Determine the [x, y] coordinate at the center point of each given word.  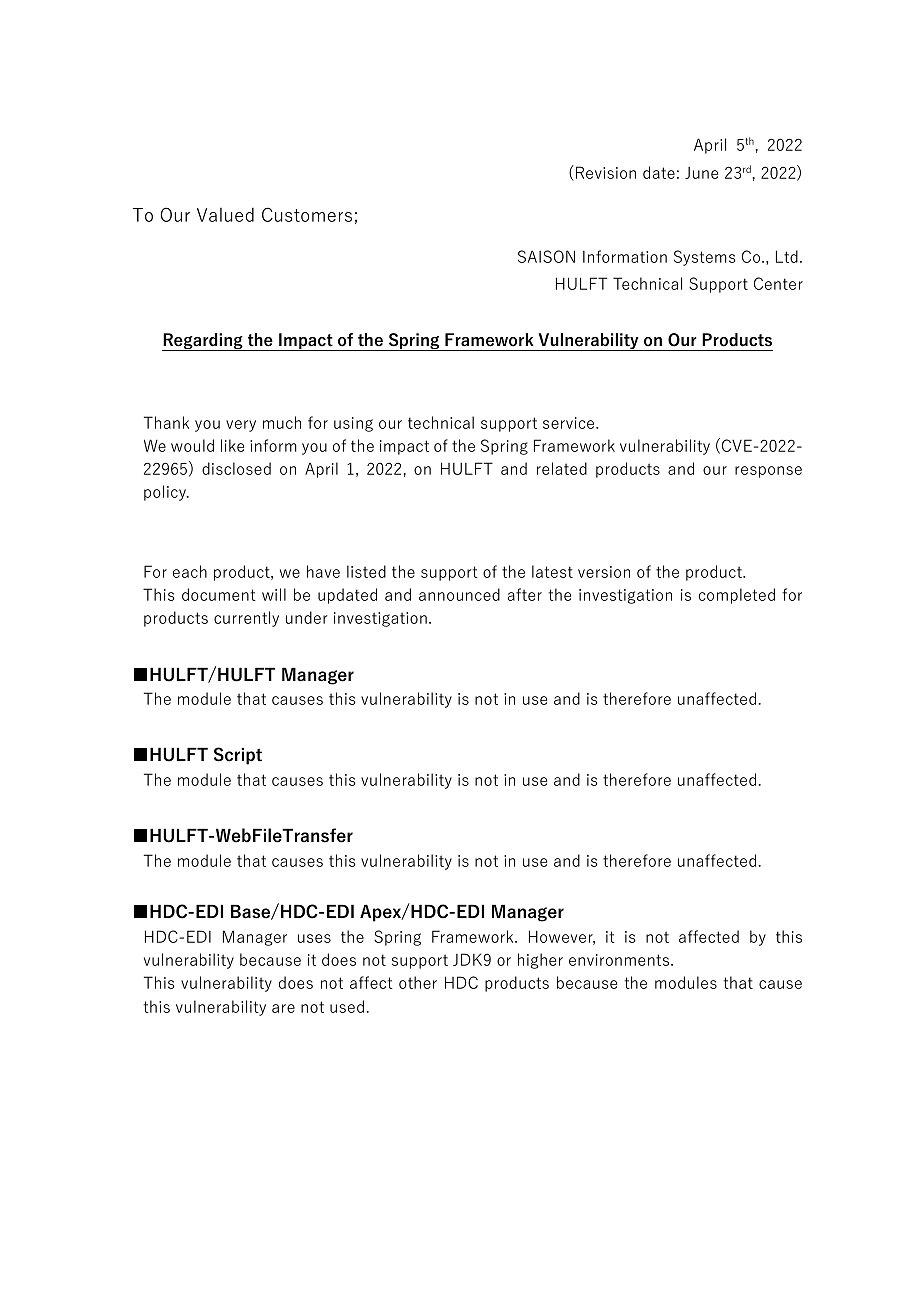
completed [737, 596]
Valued [225, 215]
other [418, 982]
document [219, 594]
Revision [606, 172]
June [701, 173]
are [283, 1008]
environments [619, 960]
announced [459, 594]
